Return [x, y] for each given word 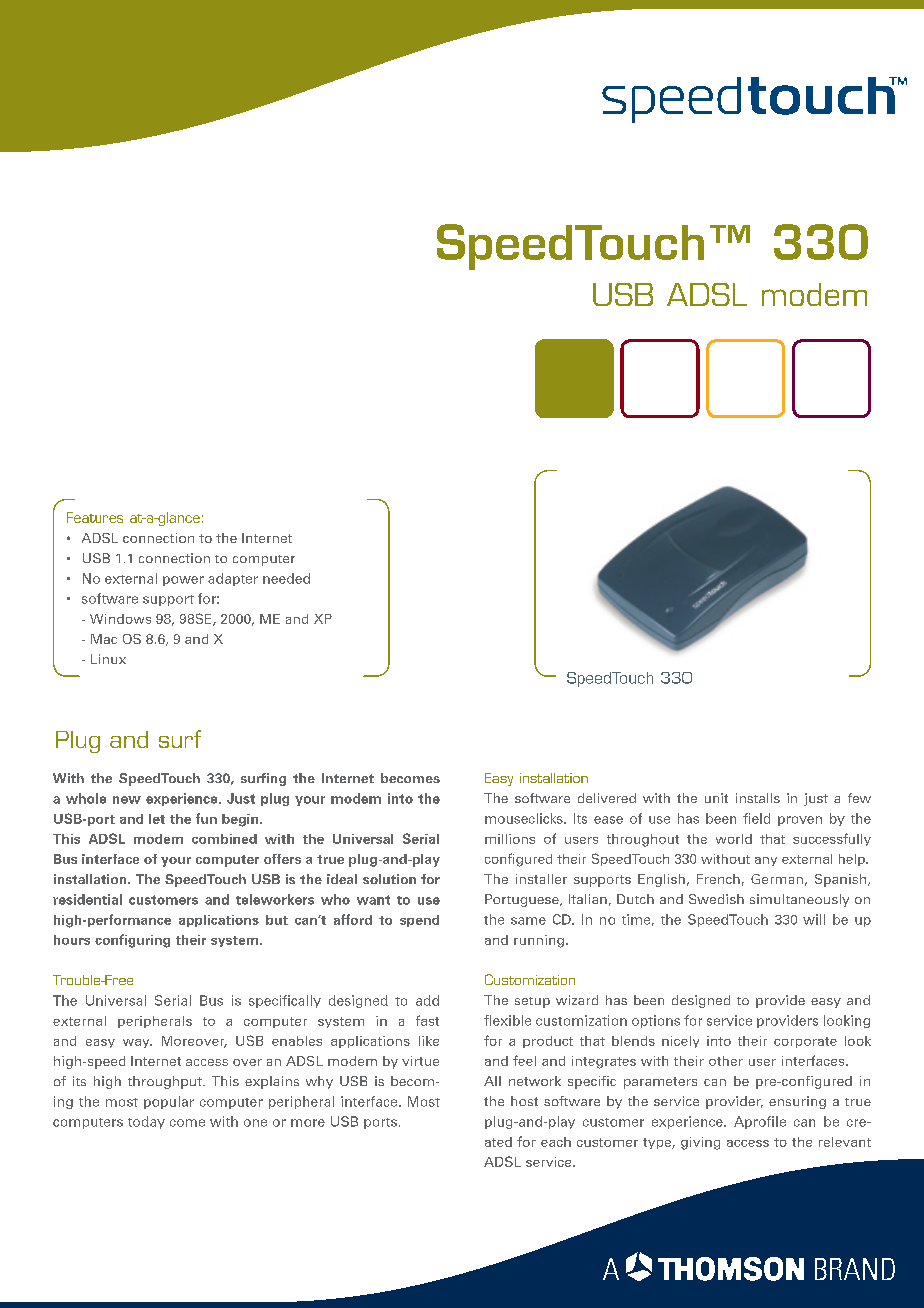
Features [95, 517]
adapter [233, 579]
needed [286, 578]
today [146, 1122]
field [756, 818]
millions [510, 839]
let [157, 819]
